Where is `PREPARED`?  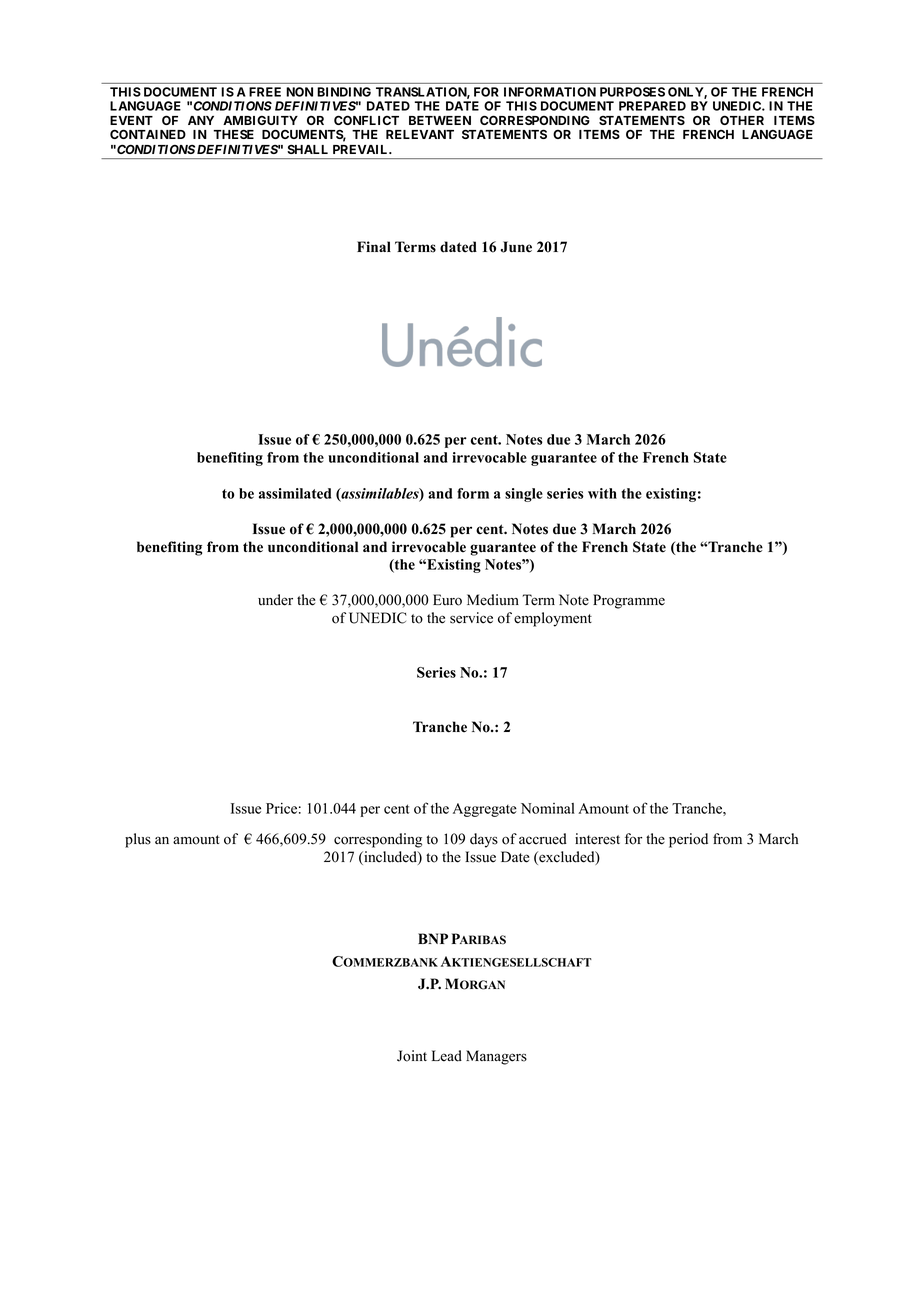
PREPARED is located at coordinates (652, 106).
